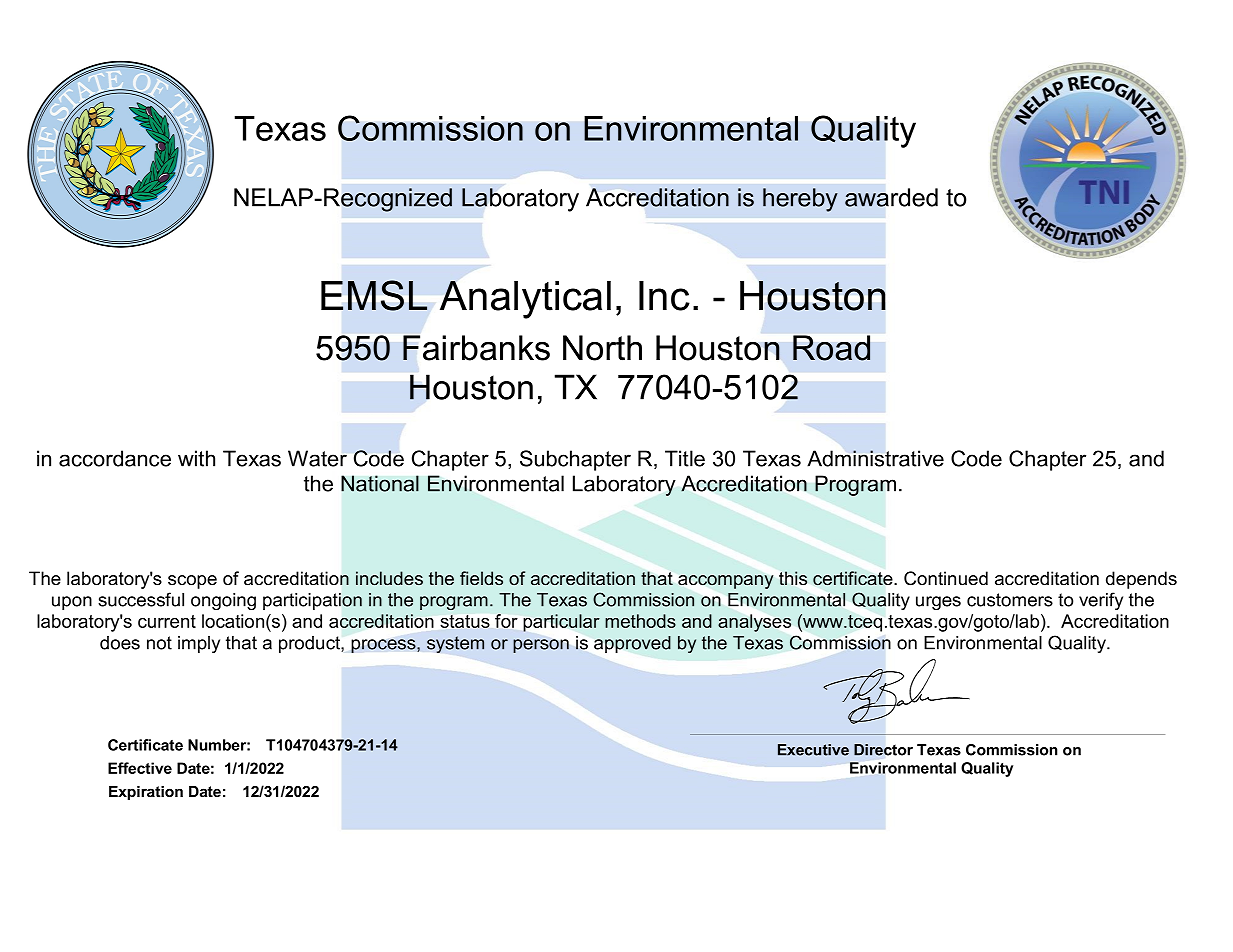  Describe the element at coordinates (196, 458) in the document. I see `with` at that location.
